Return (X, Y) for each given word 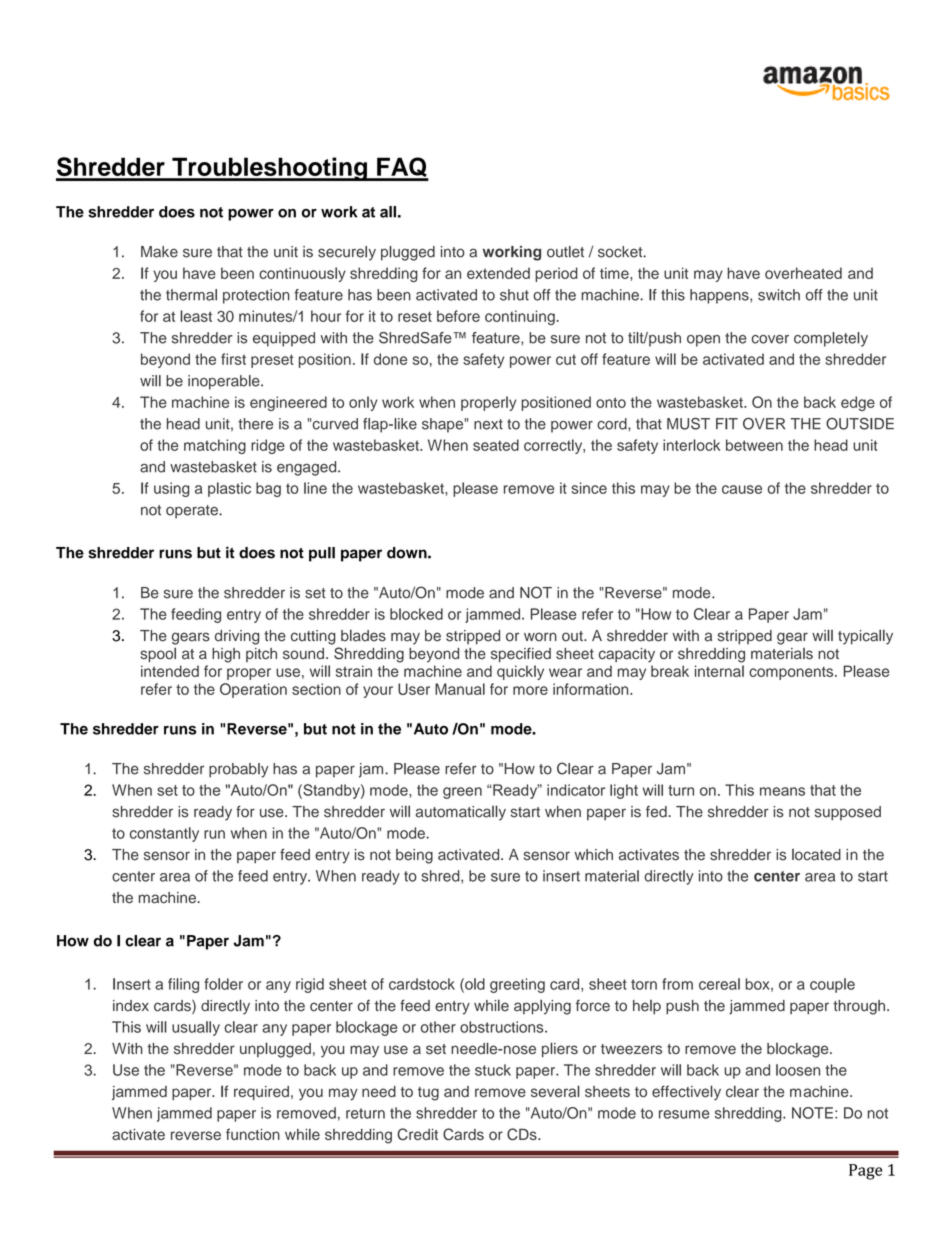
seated (496, 445)
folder (223, 984)
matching (215, 446)
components (792, 673)
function (253, 1134)
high (226, 655)
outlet (565, 252)
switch (779, 295)
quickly (520, 672)
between (754, 445)
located (816, 855)
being (414, 856)
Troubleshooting (269, 169)
